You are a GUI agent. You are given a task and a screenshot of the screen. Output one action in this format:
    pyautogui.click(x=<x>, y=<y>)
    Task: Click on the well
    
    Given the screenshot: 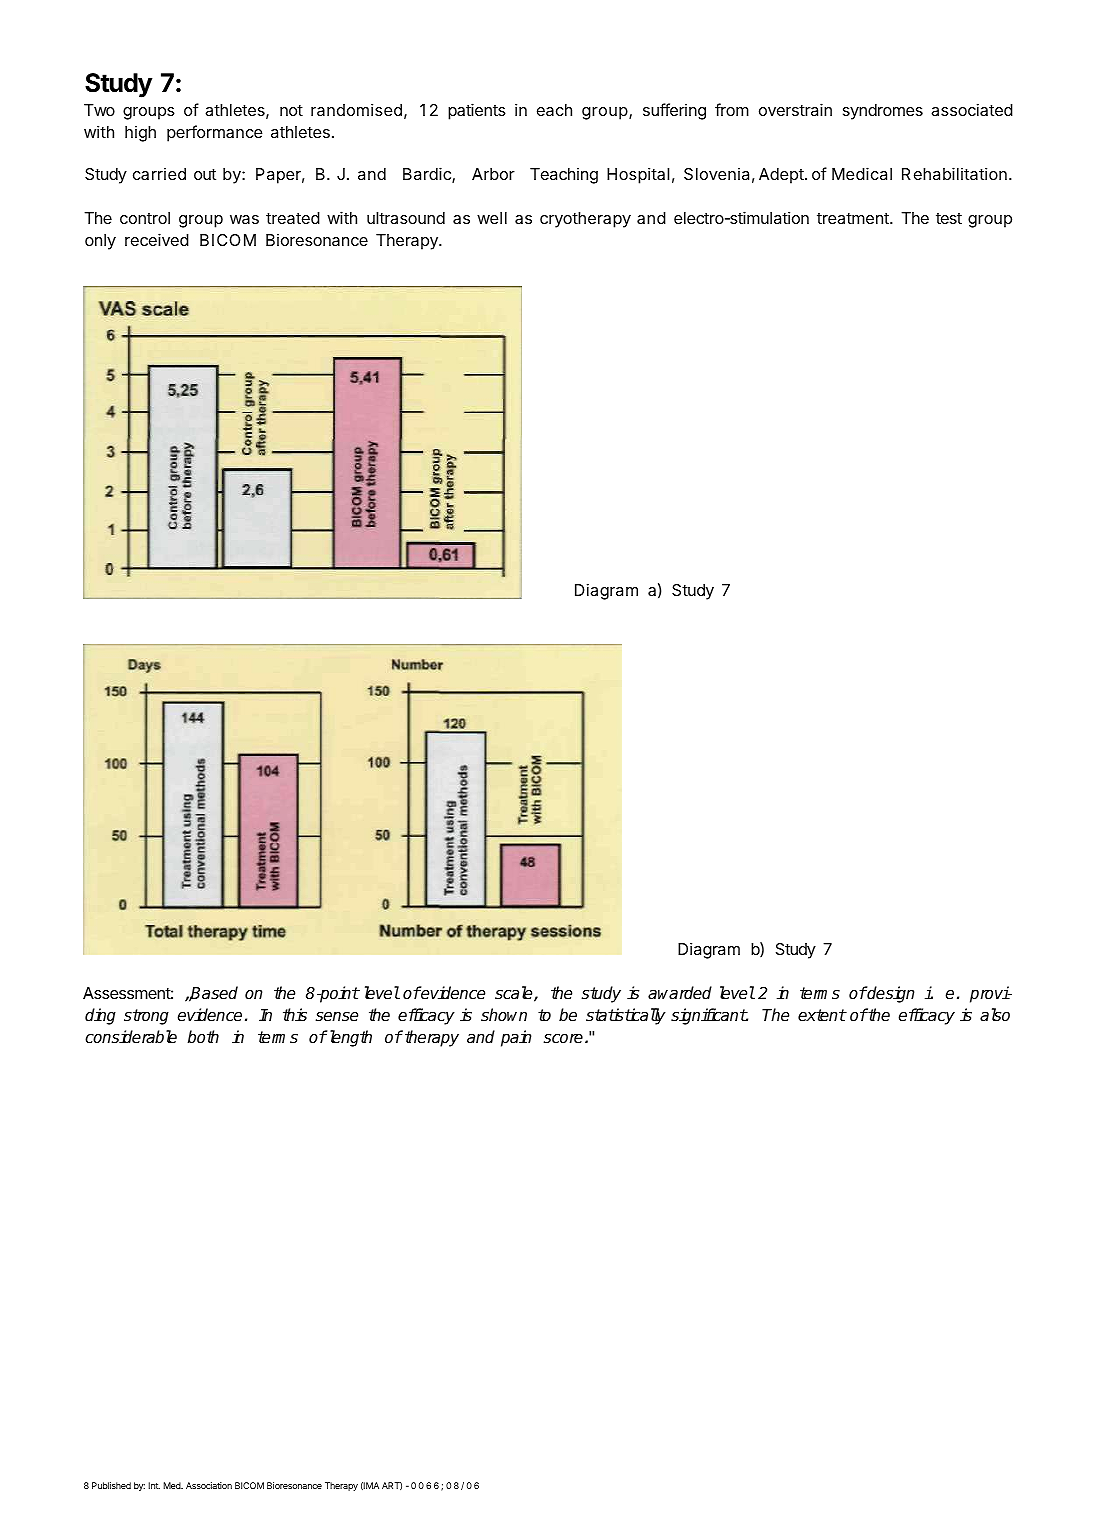 What is the action you would take?
    pyautogui.click(x=492, y=218)
